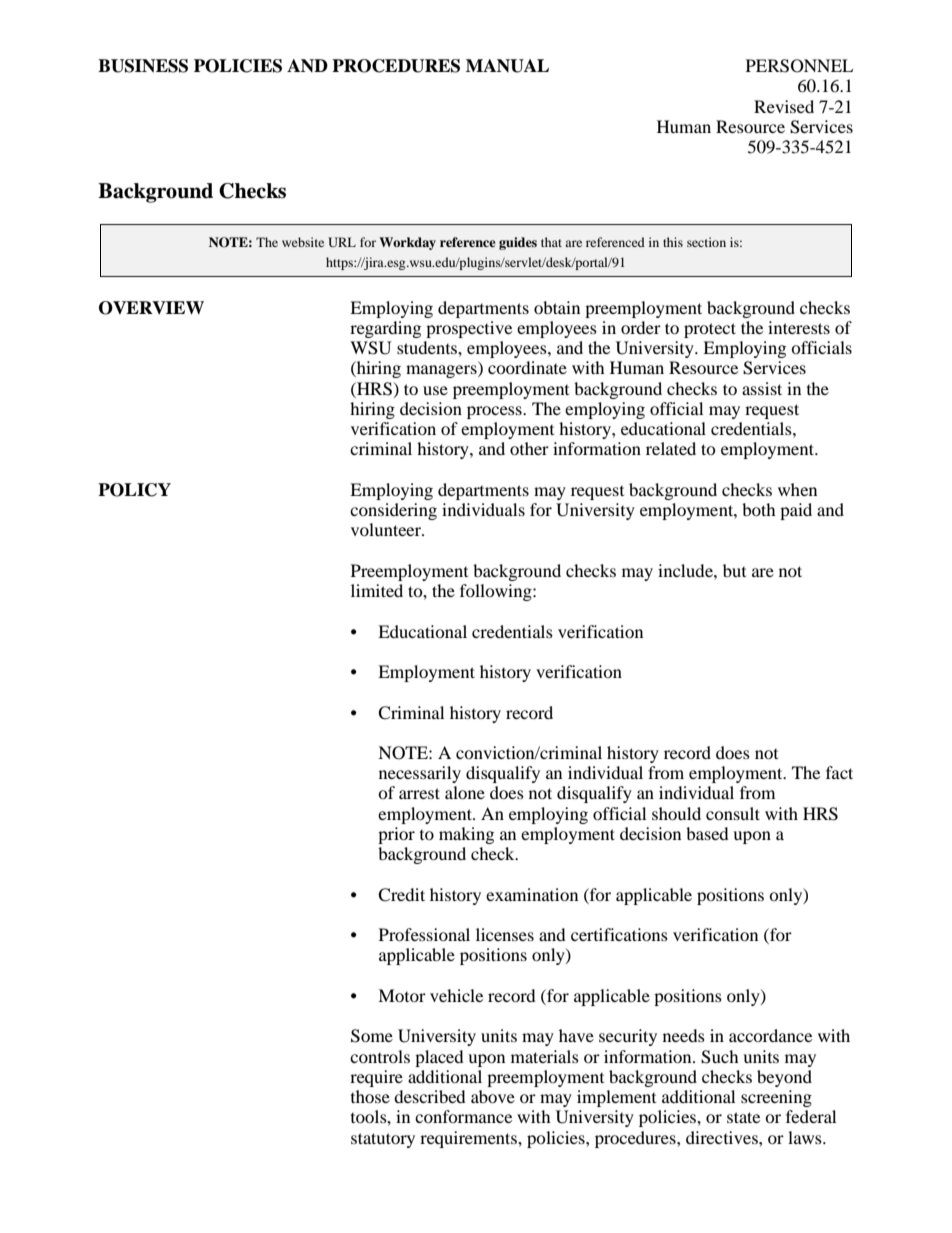 This screenshot has width=952, height=1233. Describe the element at coordinates (134, 490) in the screenshot. I see `POLICY` at that location.
